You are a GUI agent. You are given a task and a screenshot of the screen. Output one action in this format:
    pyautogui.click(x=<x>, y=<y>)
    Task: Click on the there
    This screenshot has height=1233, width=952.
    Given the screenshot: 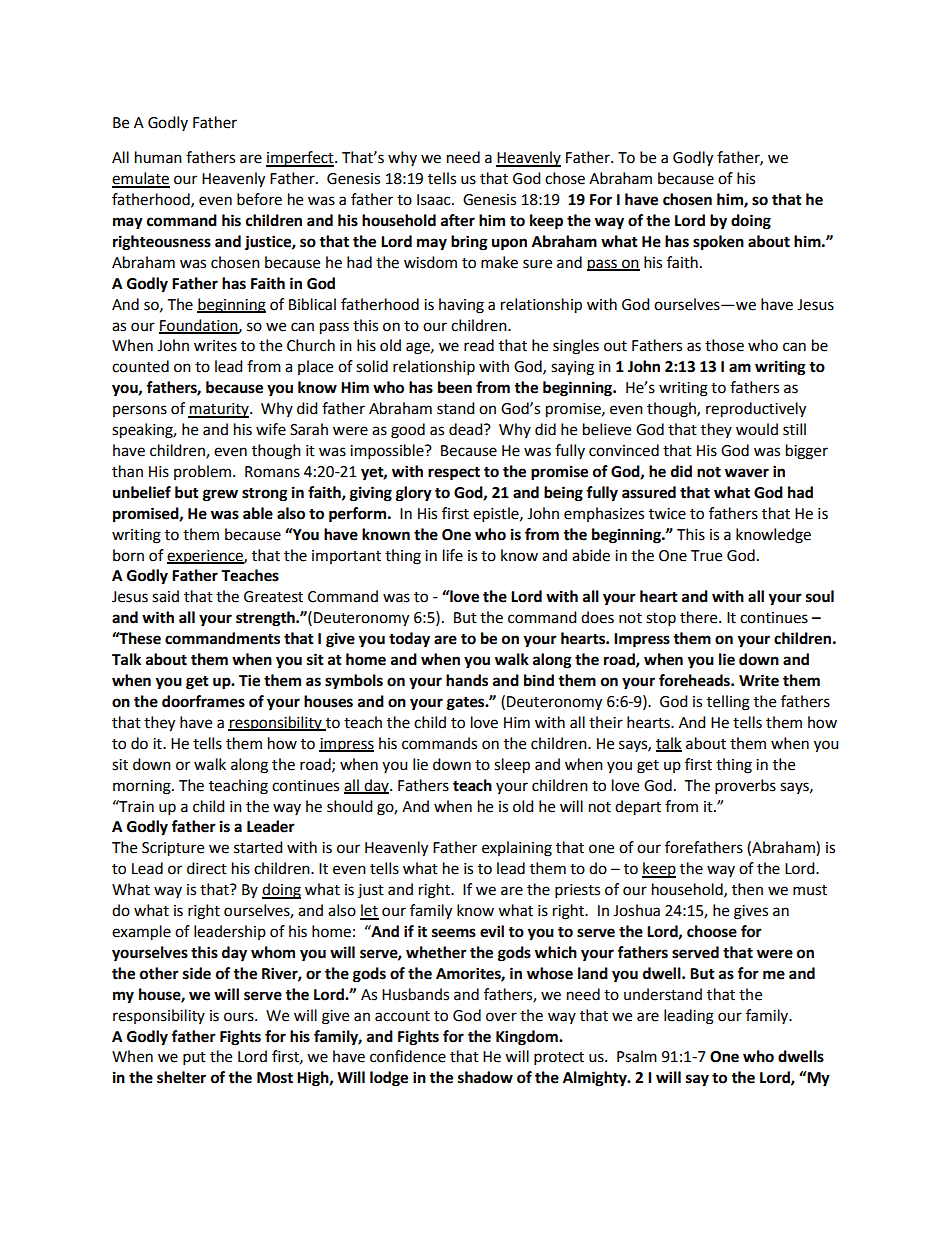 What is the action you would take?
    pyautogui.click(x=700, y=617)
